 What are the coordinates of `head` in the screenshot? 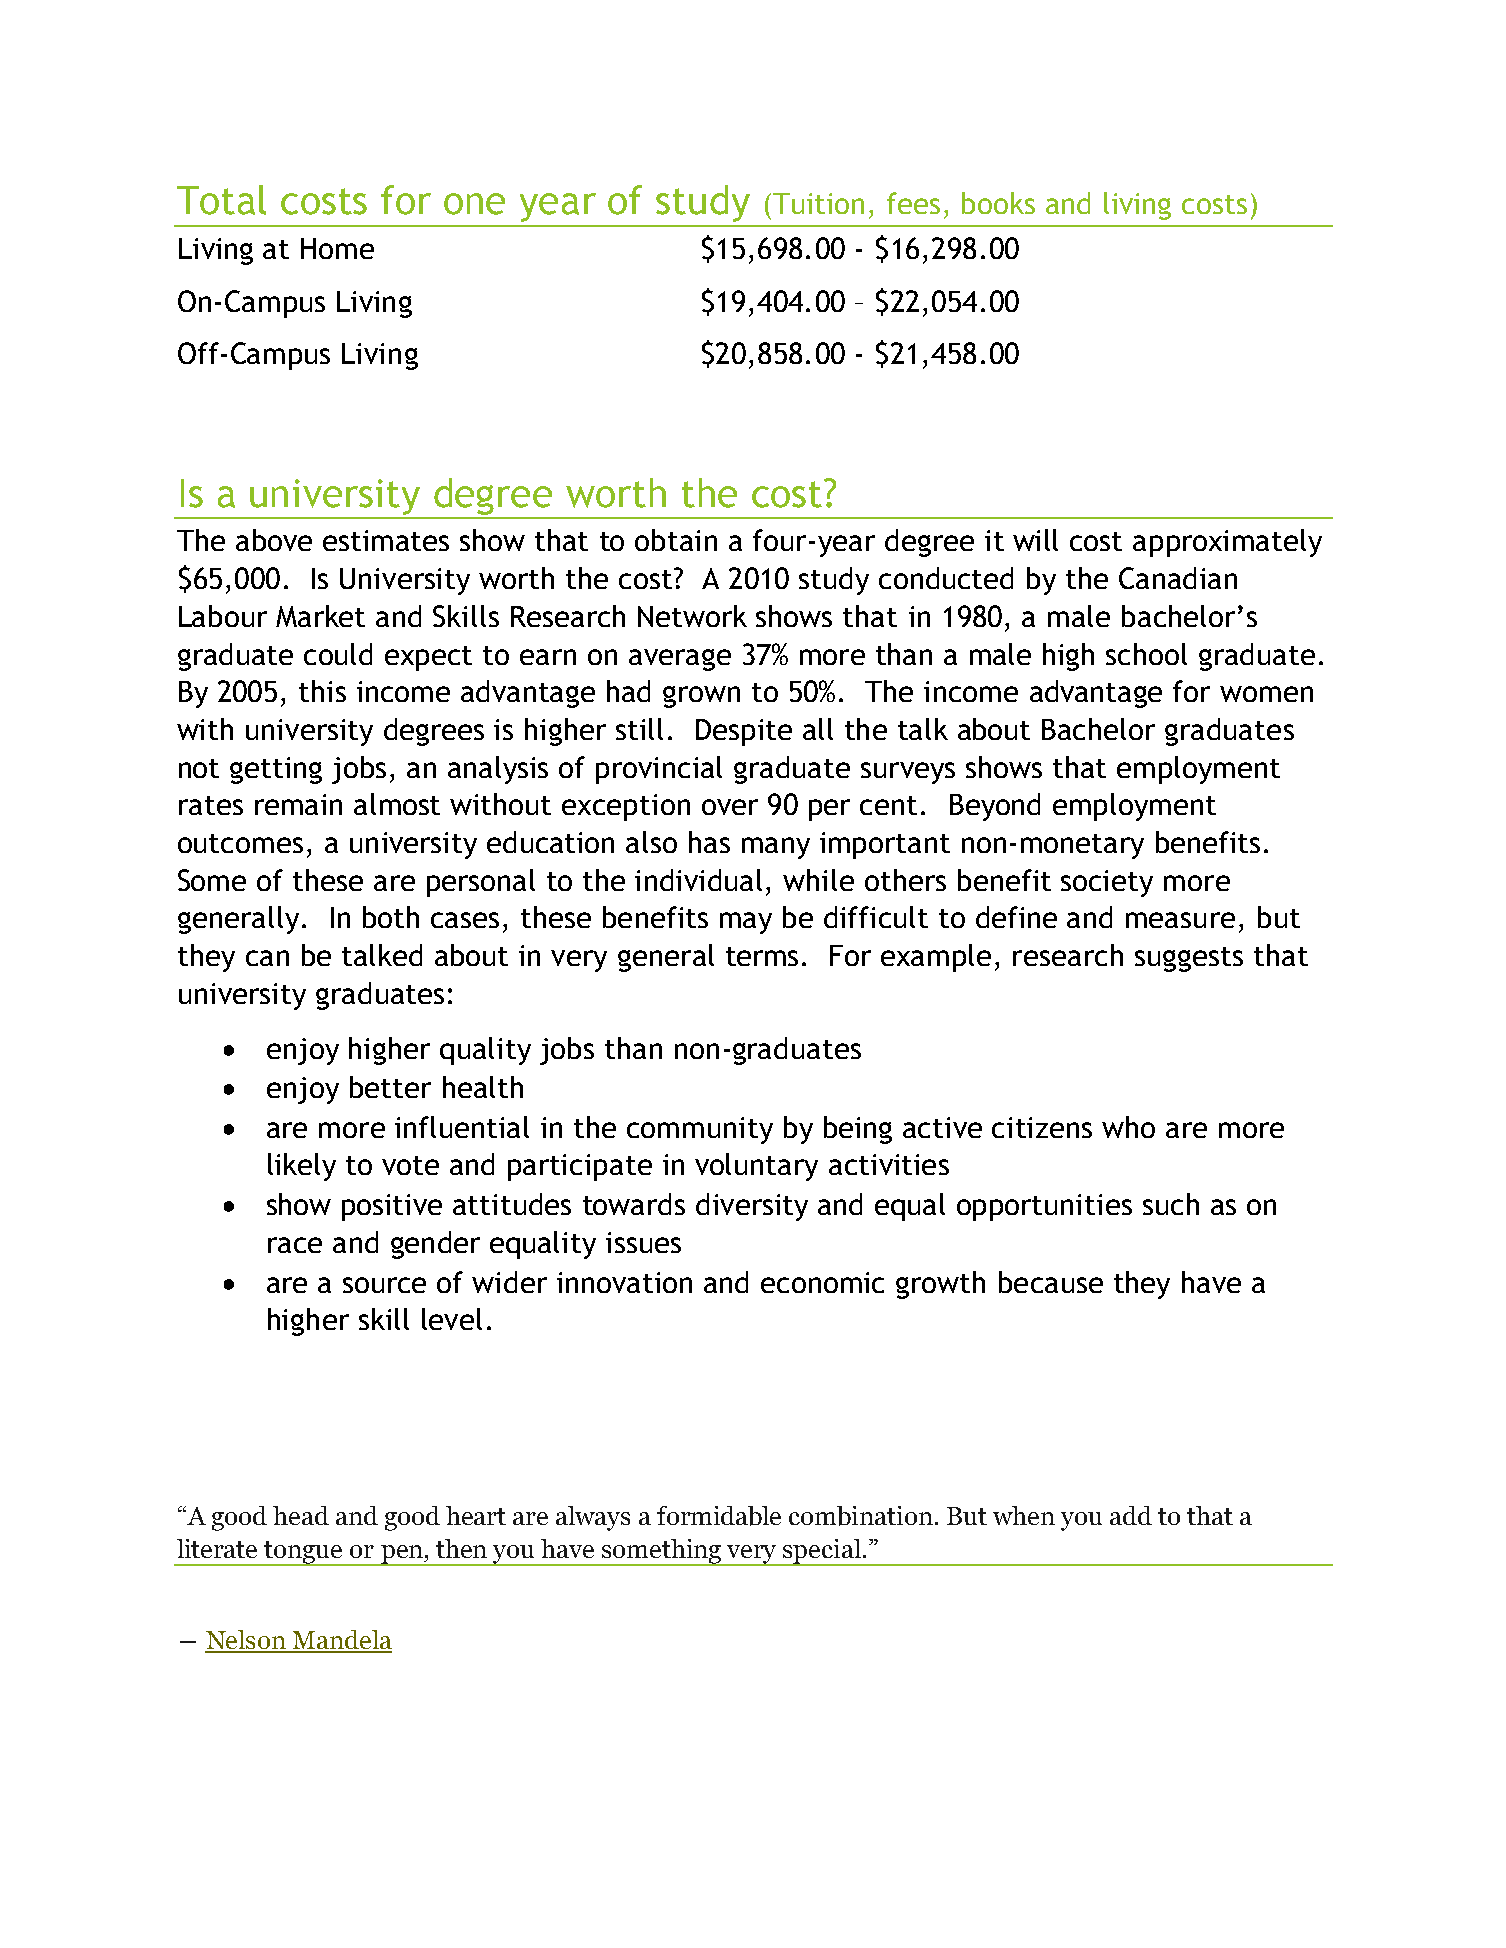 It's located at (301, 1515).
